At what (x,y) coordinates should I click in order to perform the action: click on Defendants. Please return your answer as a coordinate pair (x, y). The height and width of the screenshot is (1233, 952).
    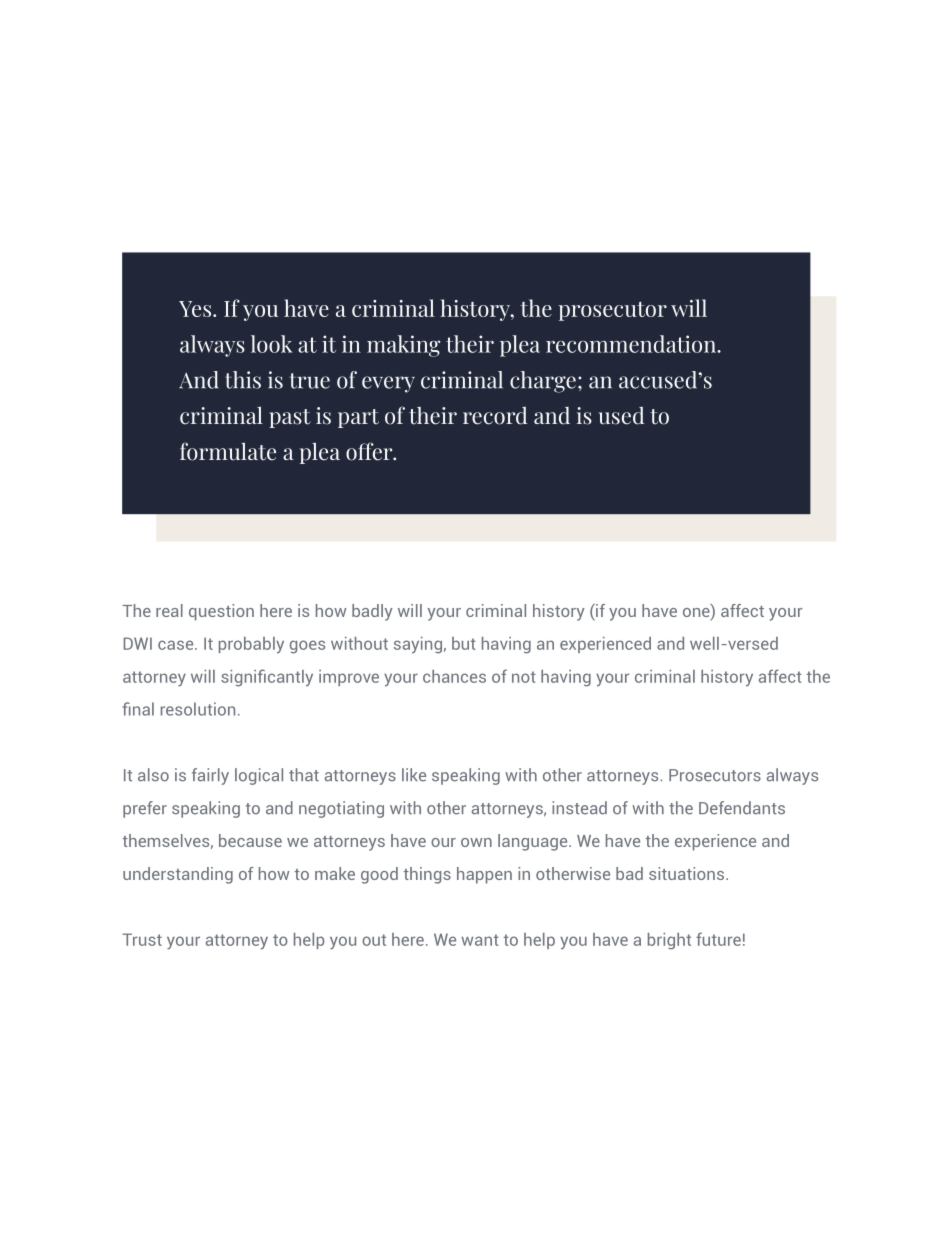
    Looking at the image, I should click on (742, 808).
